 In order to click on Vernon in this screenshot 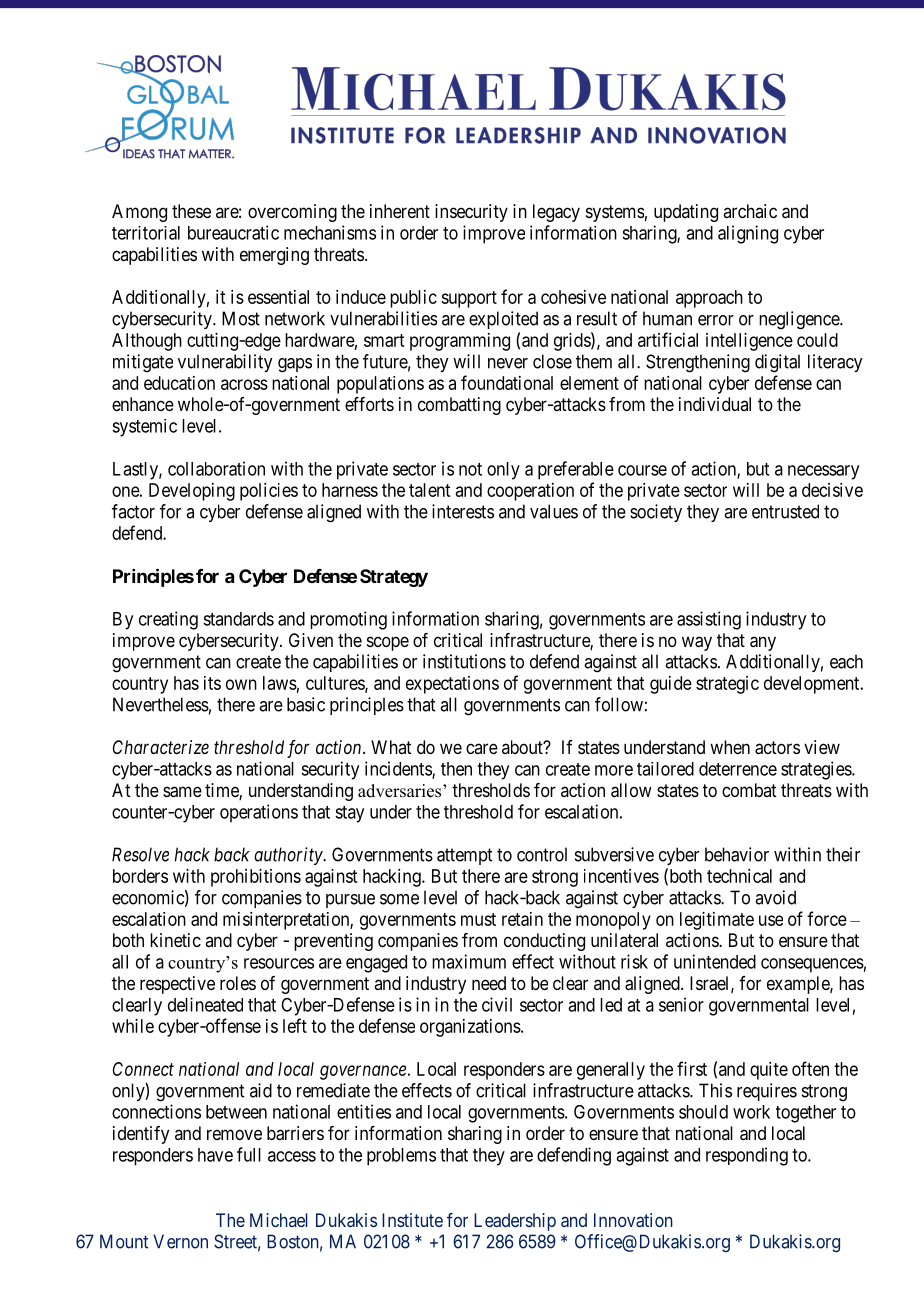, I will do `click(180, 1241)`.
